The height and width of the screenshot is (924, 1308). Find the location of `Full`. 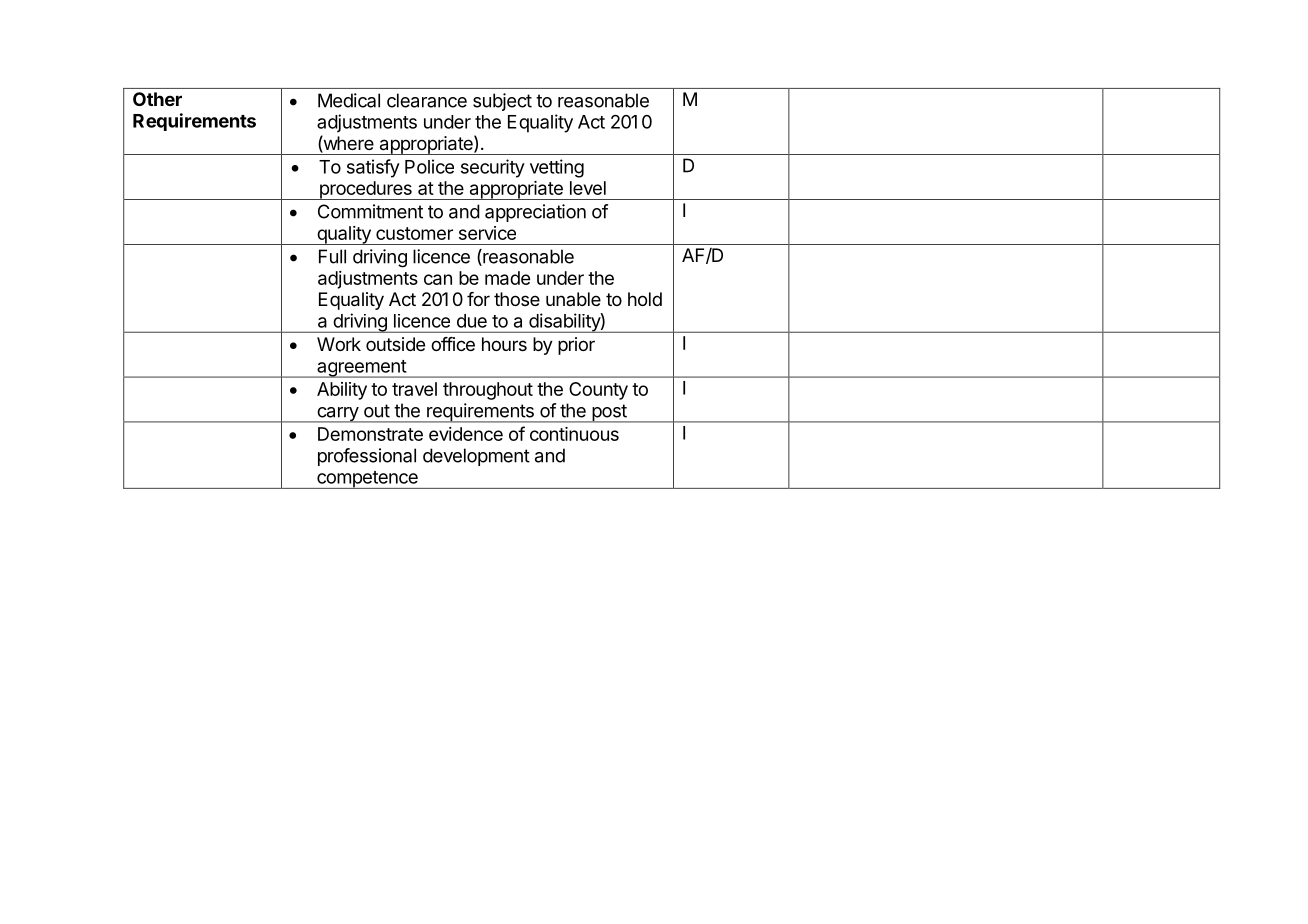

Full is located at coordinates (332, 256).
